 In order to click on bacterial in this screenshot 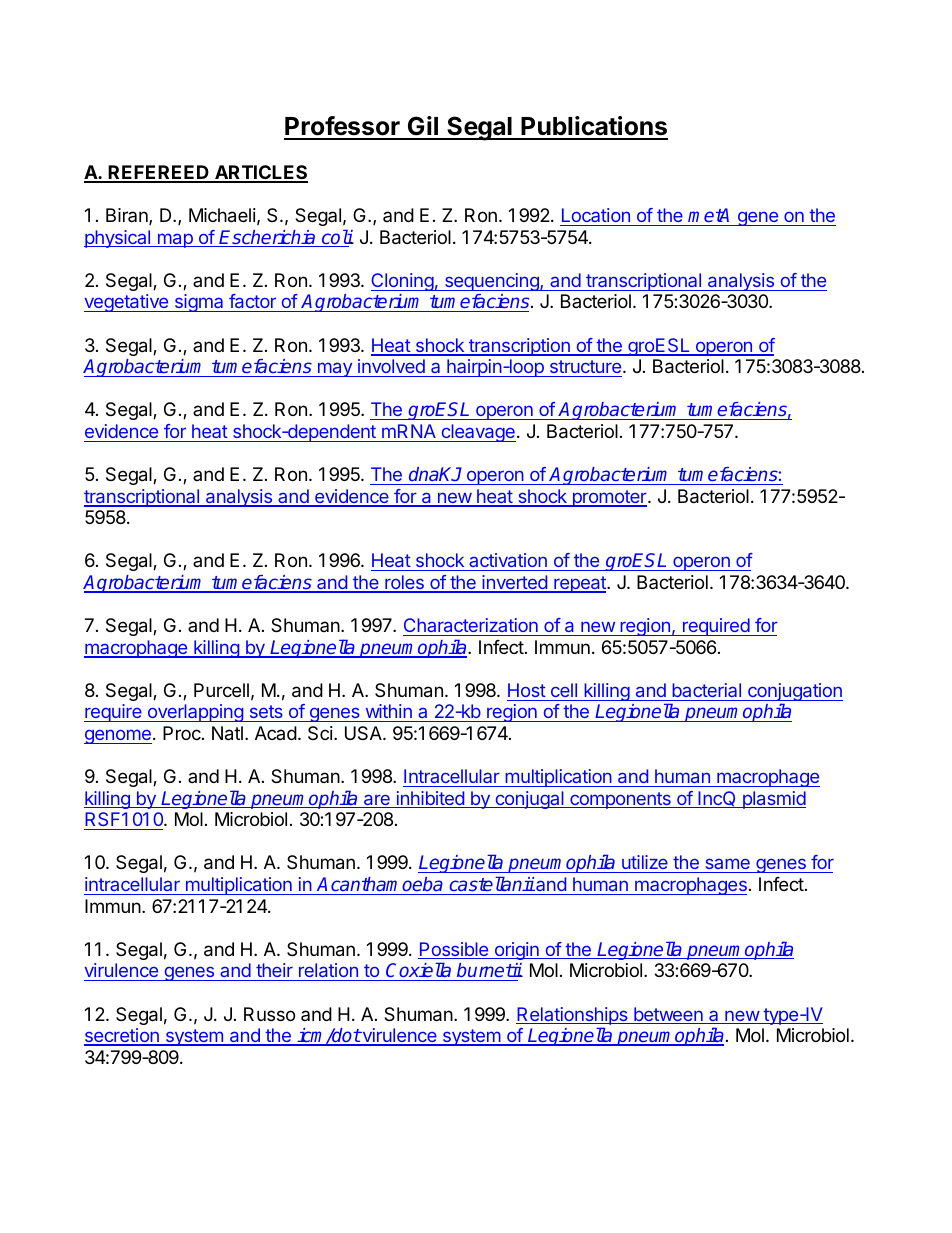, I will do `click(706, 690)`.
